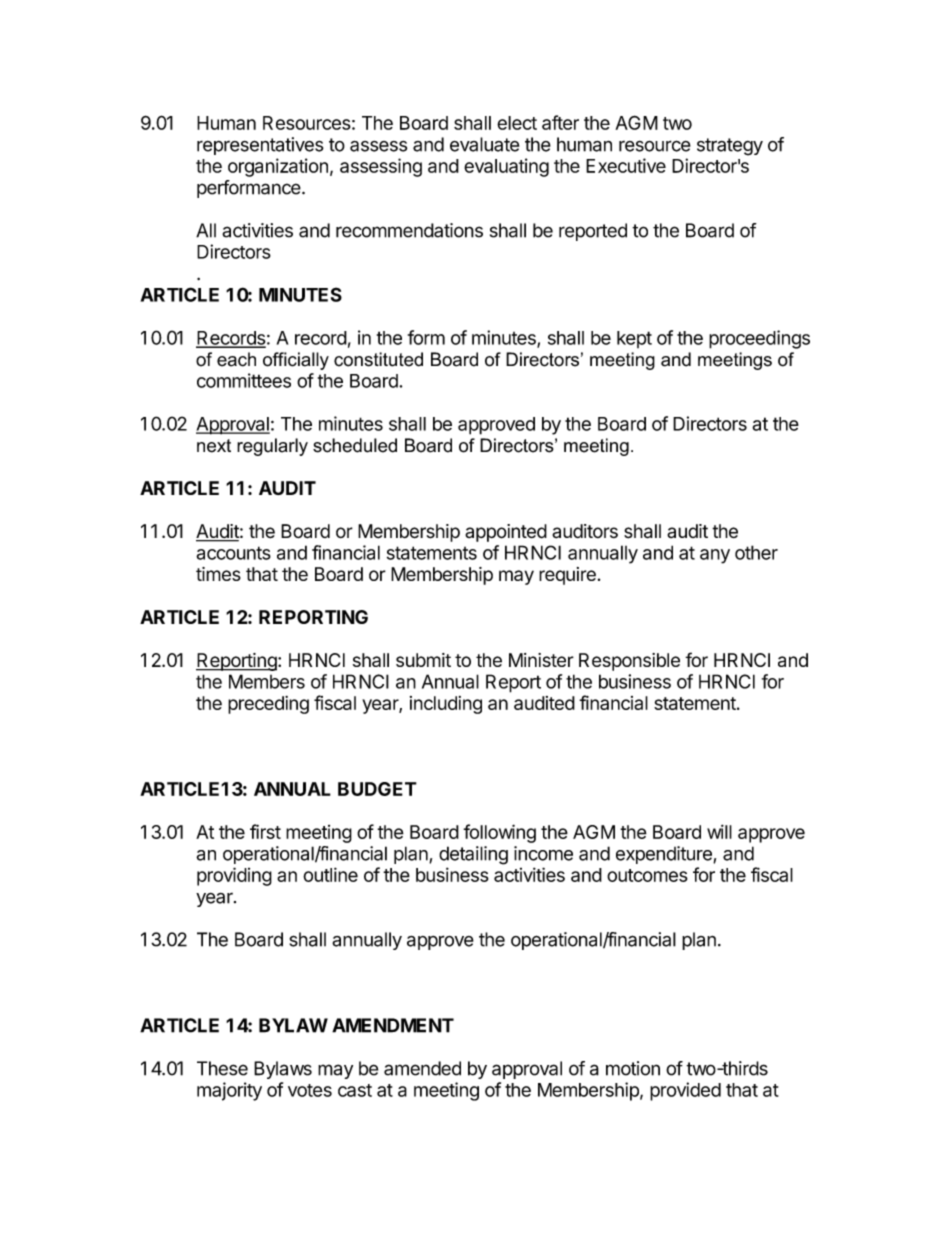  I want to click on strategy, so click(730, 147).
